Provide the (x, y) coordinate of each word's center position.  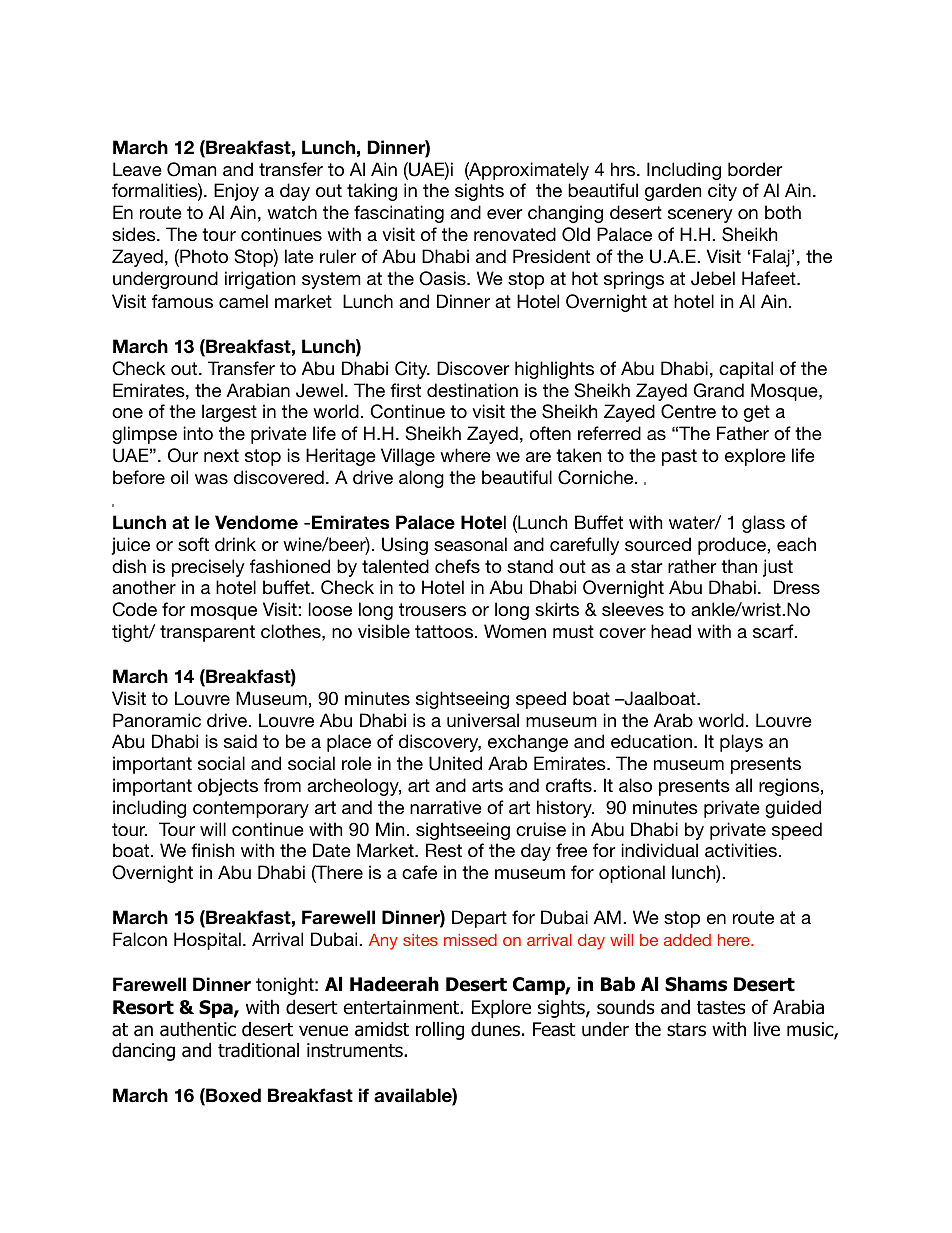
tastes (721, 1008)
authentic (198, 1029)
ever (504, 214)
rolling (440, 1030)
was (211, 479)
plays (741, 743)
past (679, 457)
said (240, 741)
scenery (700, 216)
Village (408, 457)
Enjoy (236, 192)
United (455, 763)
